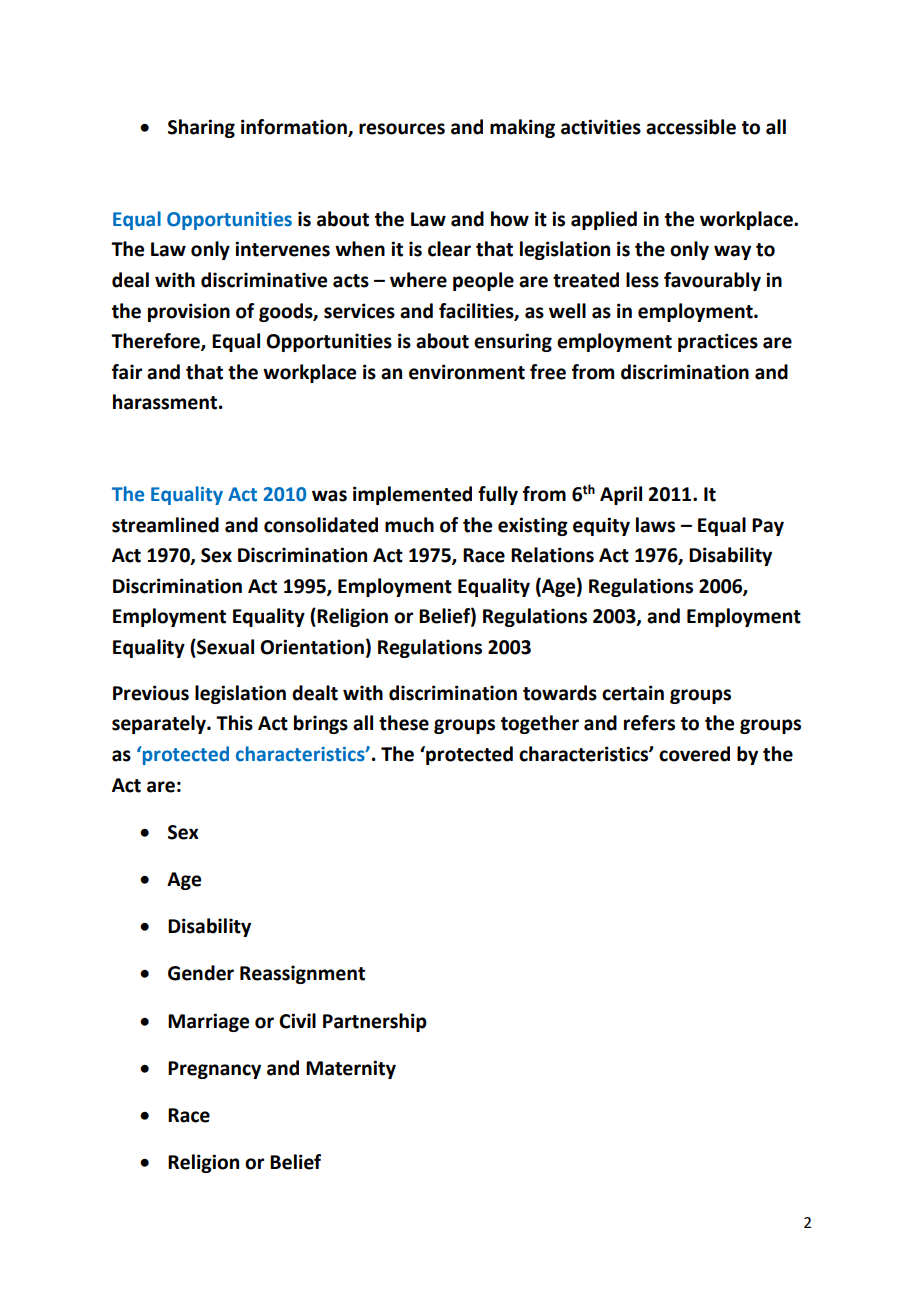 The image size is (924, 1308). Describe the element at coordinates (402, 129) in the screenshot. I see `resources` at that location.
